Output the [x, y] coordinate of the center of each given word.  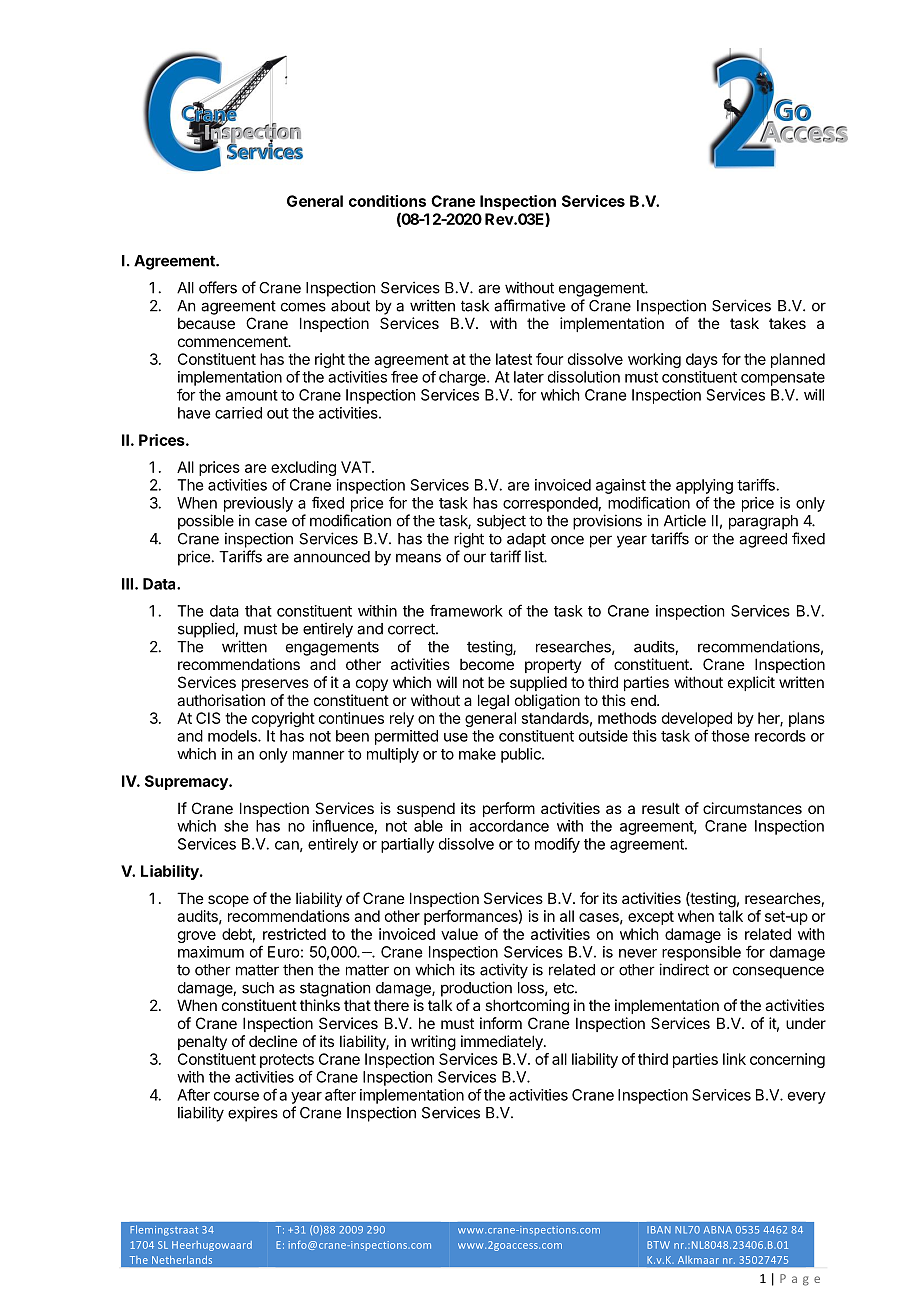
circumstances [752, 808]
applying [704, 486]
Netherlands [182, 1260]
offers [218, 287]
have [194, 413]
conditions [387, 201]
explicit [751, 683]
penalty [202, 1042]
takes [787, 323]
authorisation [221, 700]
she [236, 826]
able [428, 826]
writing [433, 1043]
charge [463, 378]
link [734, 1059]
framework [466, 610]
